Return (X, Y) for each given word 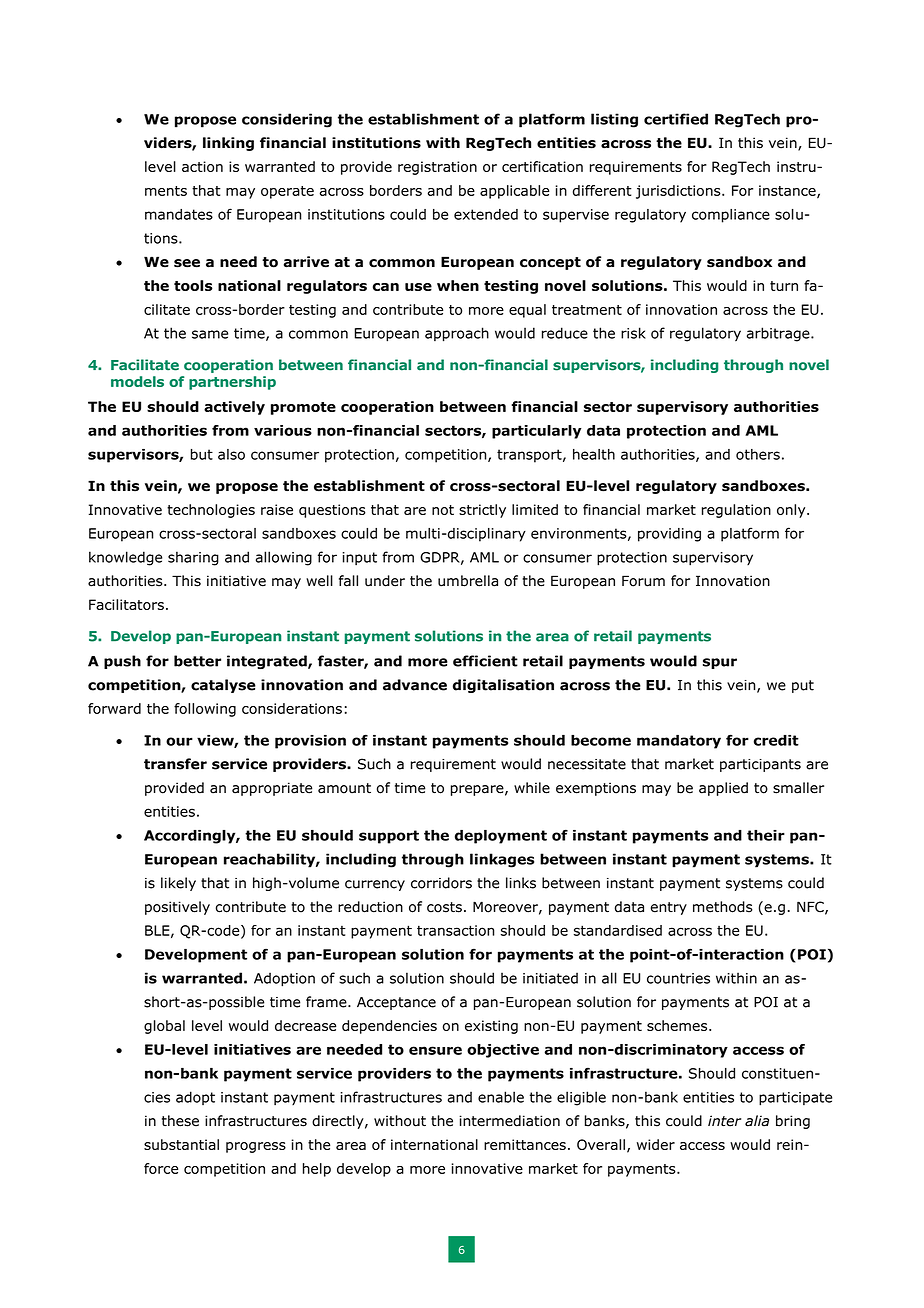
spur (720, 663)
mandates (179, 214)
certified (676, 119)
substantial (181, 1144)
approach (457, 334)
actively (234, 408)
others (758, 454)
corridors (441, 883)
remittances (525, 1144)
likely (178, 884)
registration (437, 168)
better (197, 661)
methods (723, 907)
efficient (485, 661)
